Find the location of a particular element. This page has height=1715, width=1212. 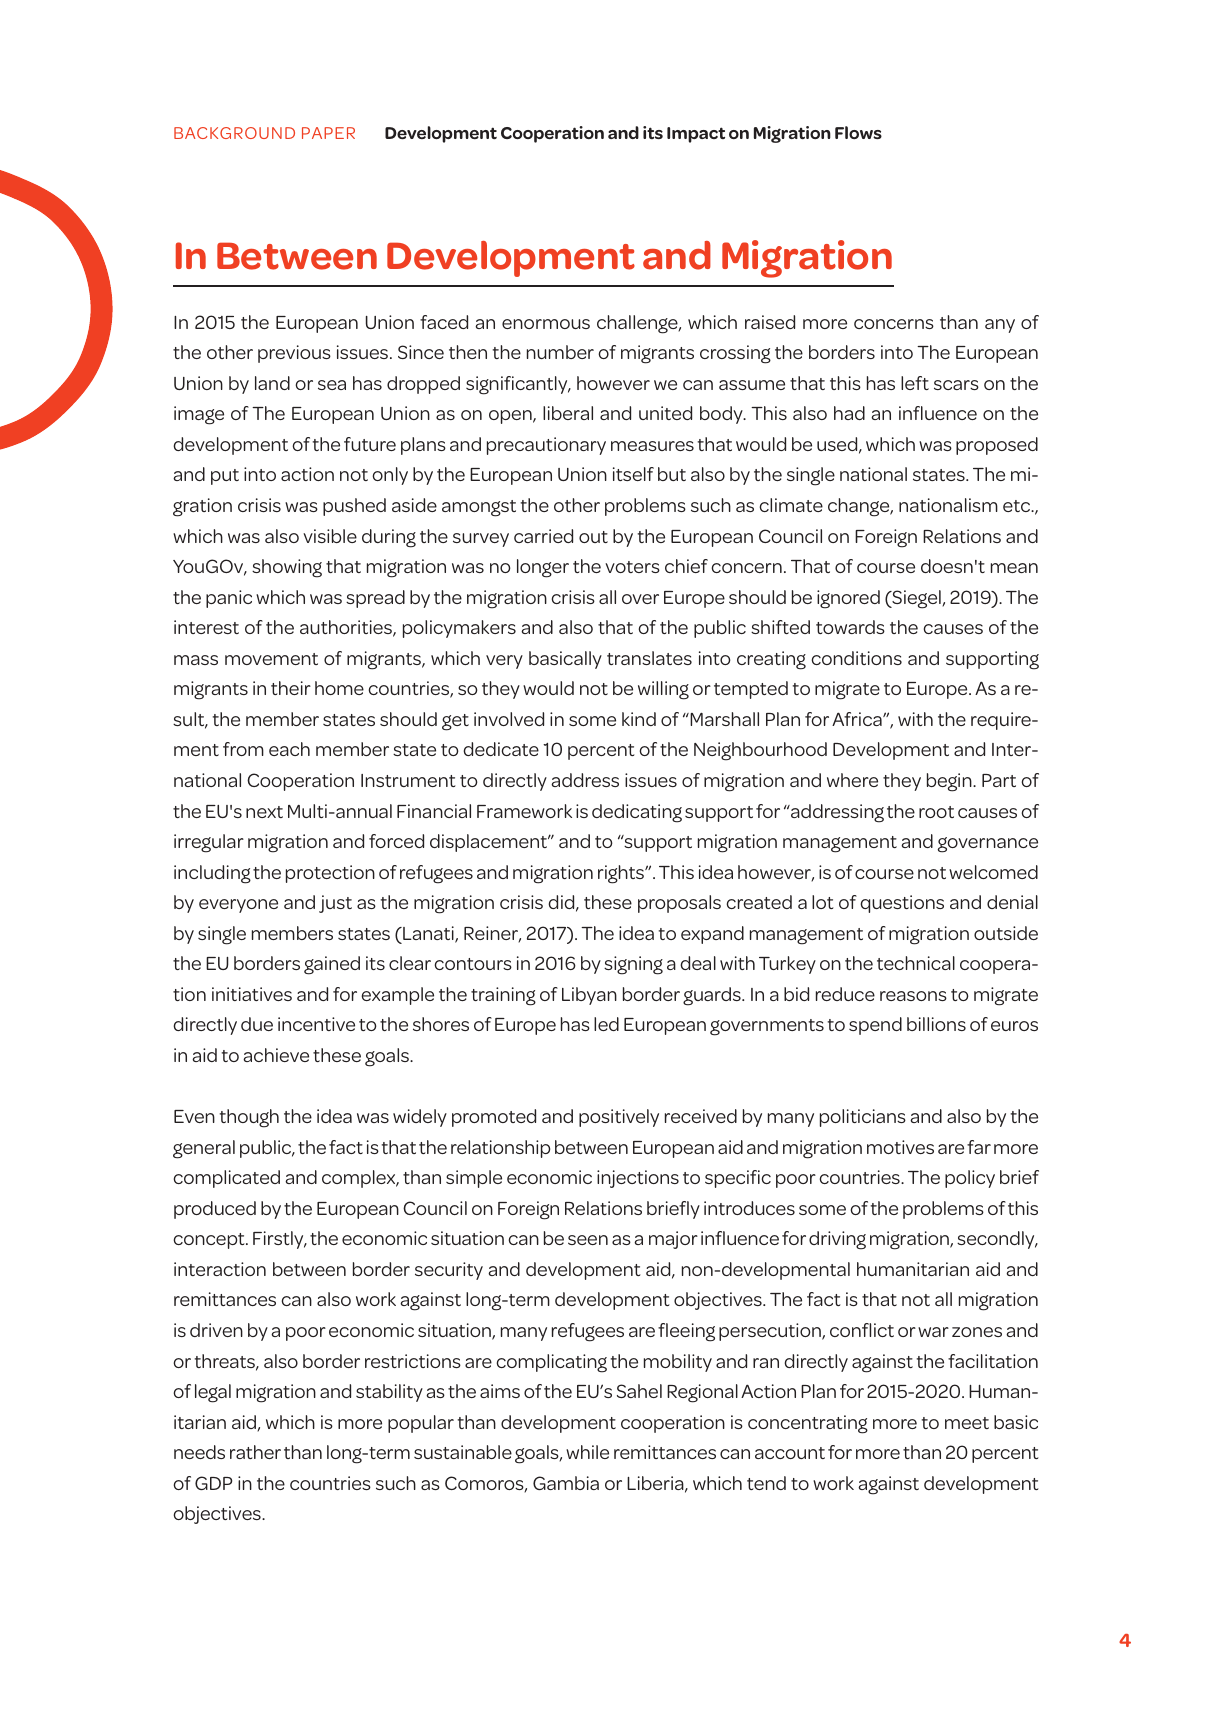

billions is located at coordinates (936, 1024).
